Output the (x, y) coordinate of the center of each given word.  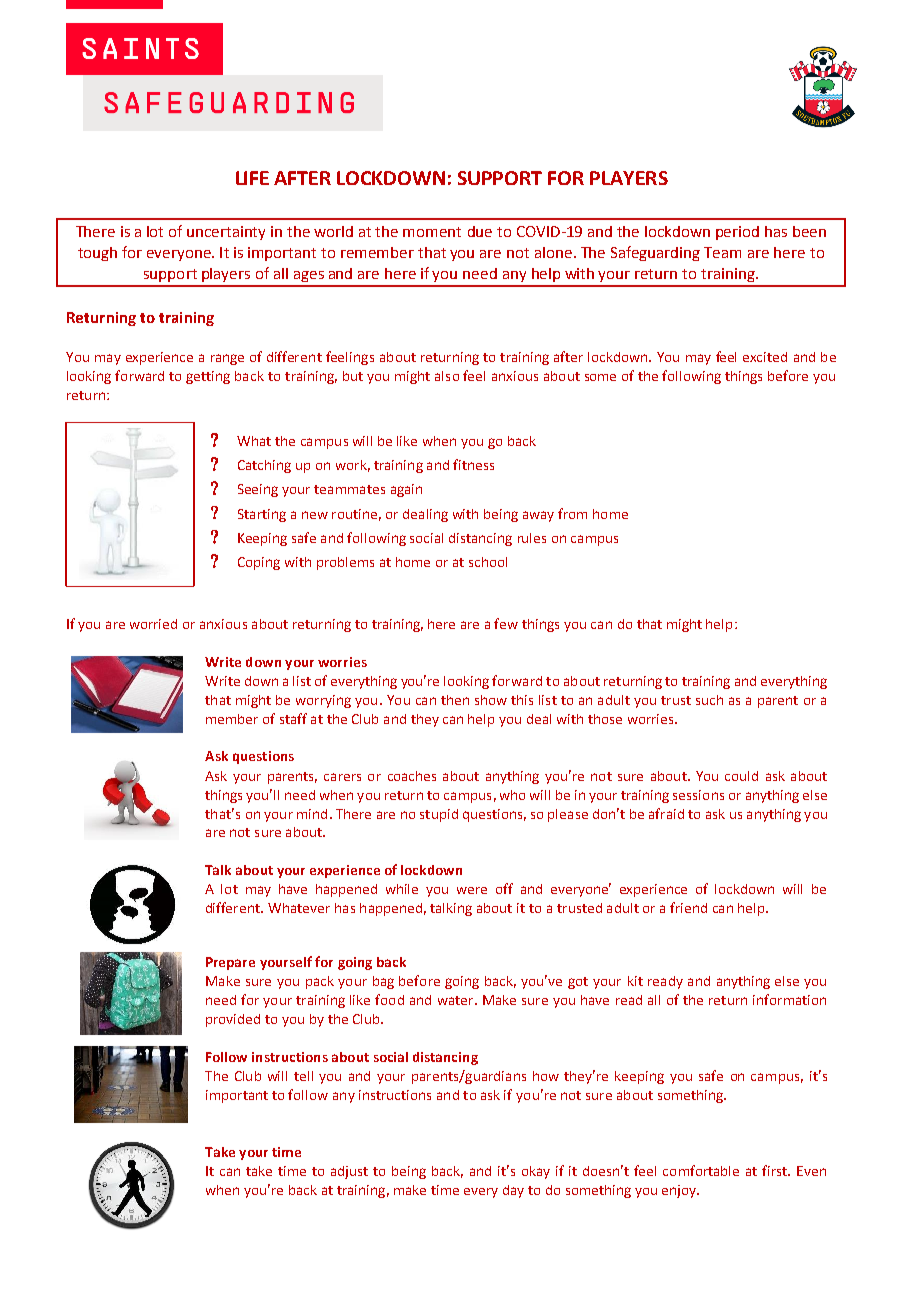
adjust (349, 1172)
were (472, 890)
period (737, 233)
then (455, 700)
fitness (473, 464)
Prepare (230, 963)
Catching (264, 466)
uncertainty (226, 233)
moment (432, 232)
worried (153, 624)
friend (688, 907)
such (709, 700)
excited (765, 357)
